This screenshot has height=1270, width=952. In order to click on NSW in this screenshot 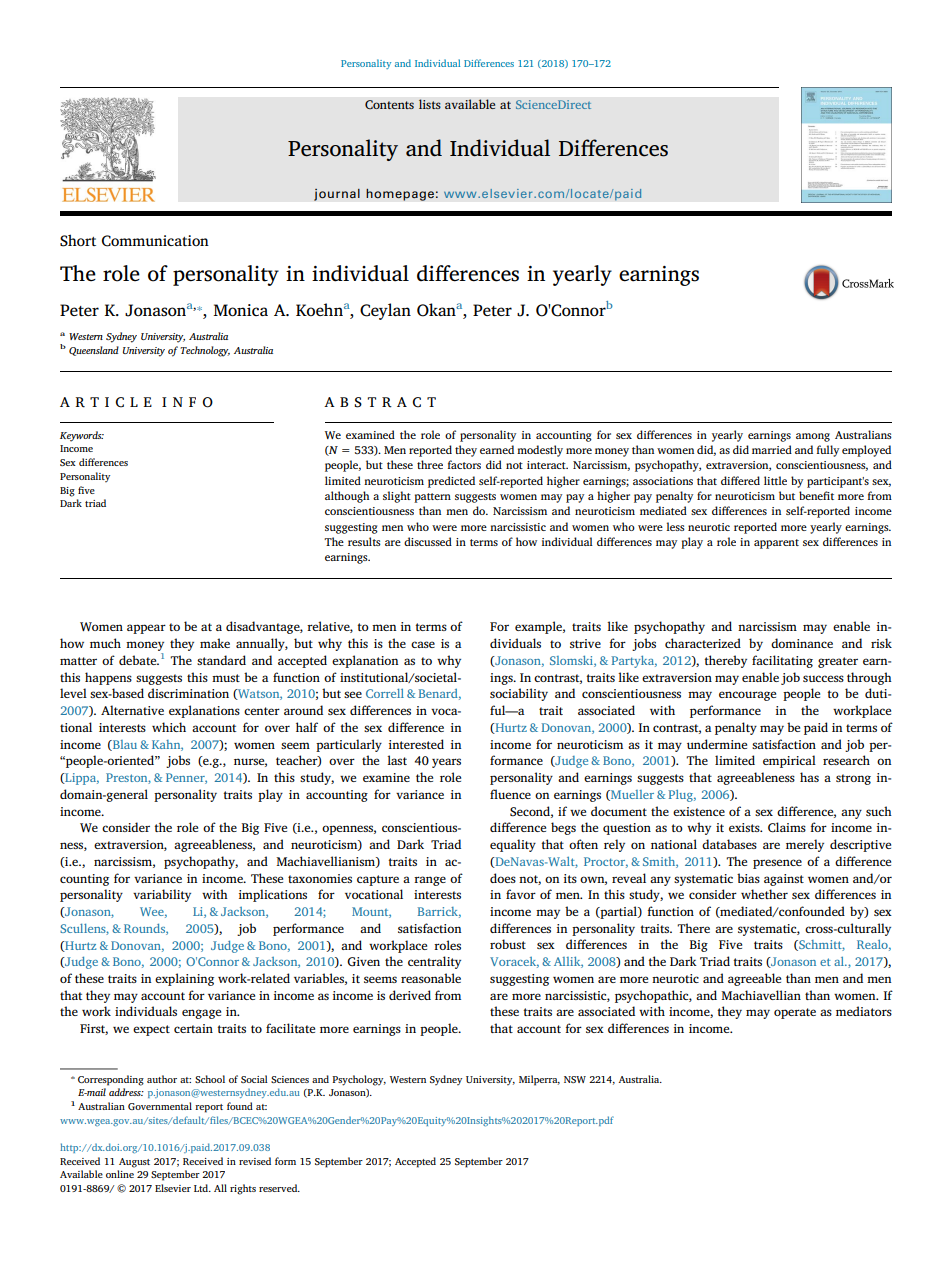, I will do `click(575, 1079)`.
